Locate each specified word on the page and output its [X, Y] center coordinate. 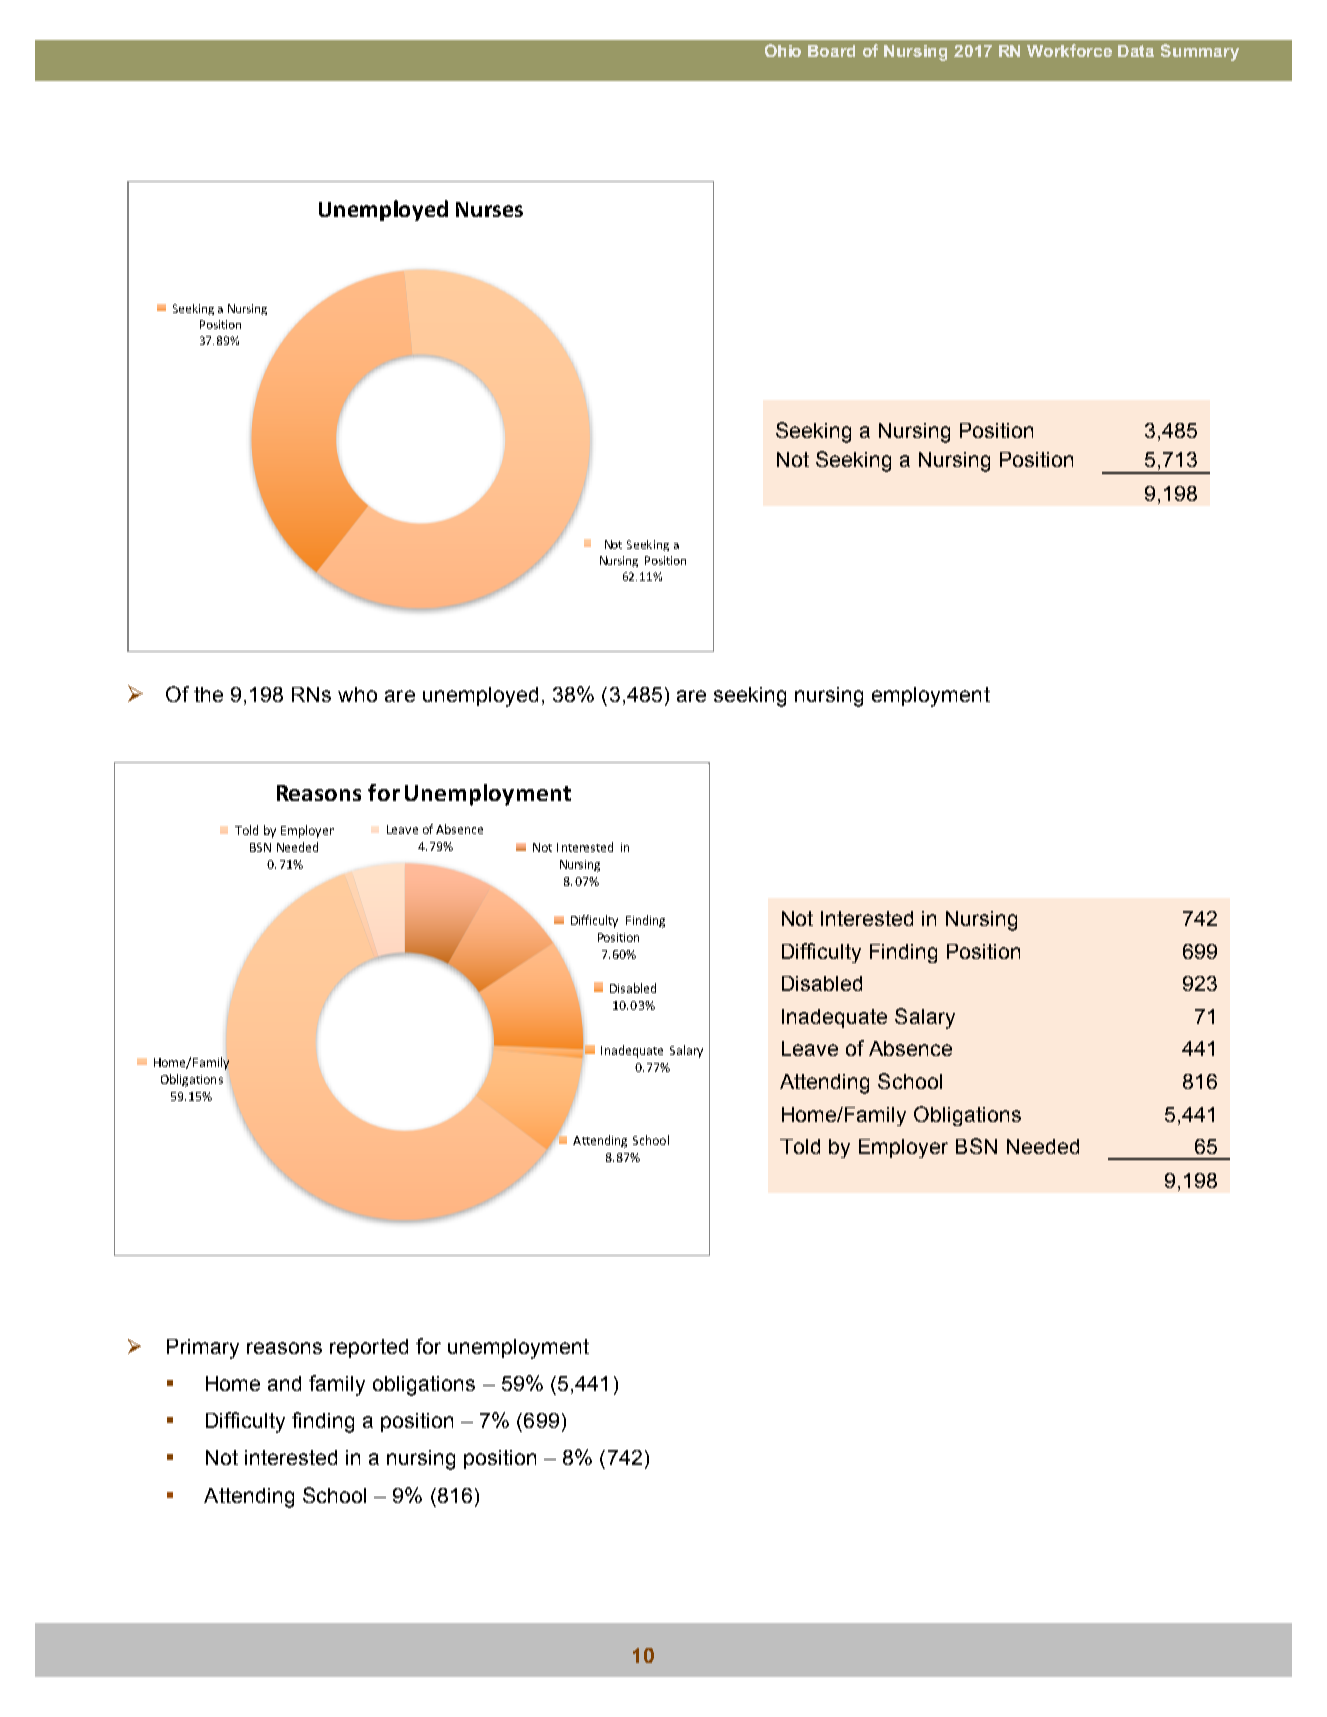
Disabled [822, 983]
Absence [910, 1048]
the [208, 694]
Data [1136, 51]
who [357, 694]
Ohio [783, 50]
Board [831, 51]
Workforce [1069, 50]
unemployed [480, 697]
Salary [925, 1018]
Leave [810, 1048]
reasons [284, 1348]
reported [369, 1348]
